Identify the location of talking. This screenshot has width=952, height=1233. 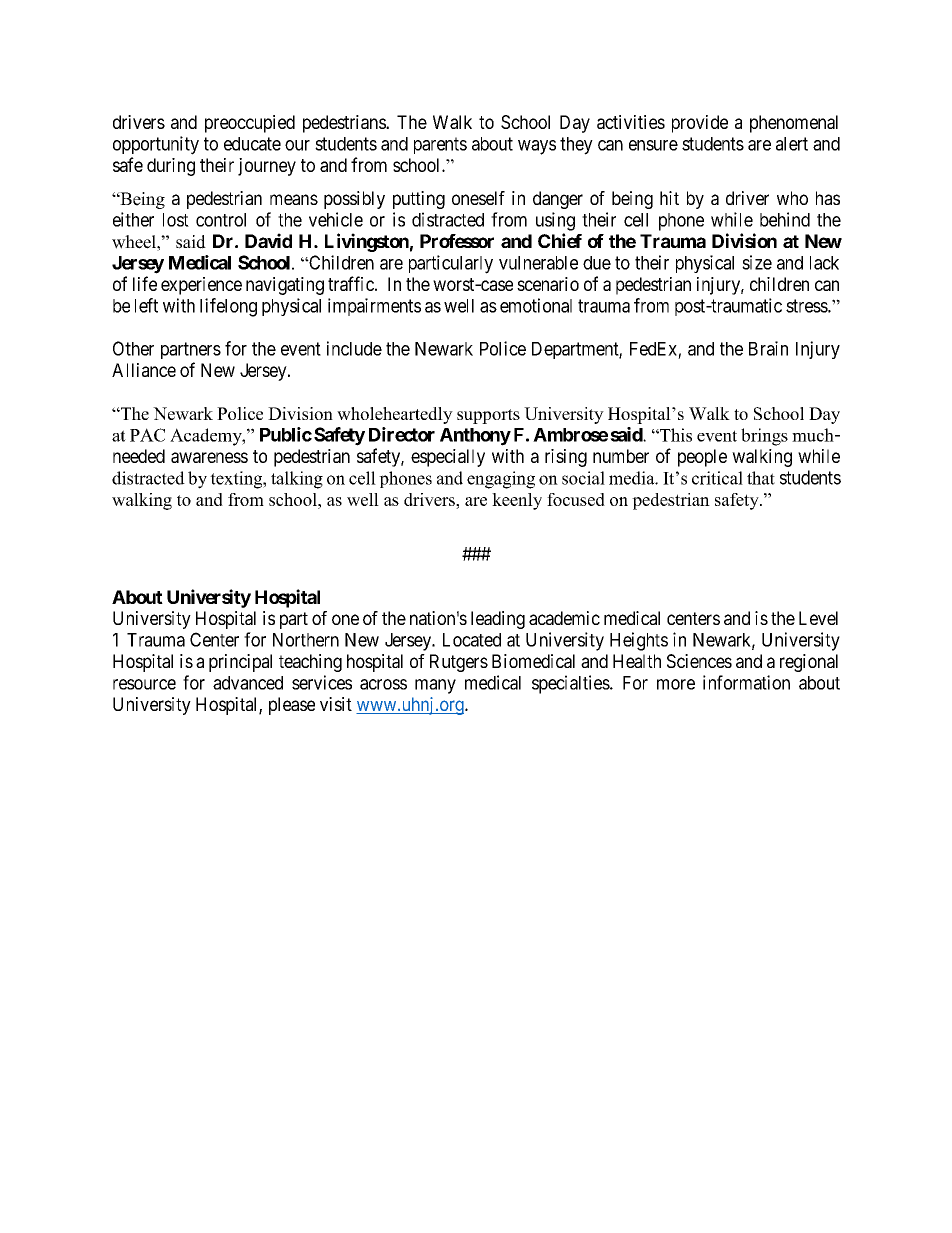
(297, 480).
